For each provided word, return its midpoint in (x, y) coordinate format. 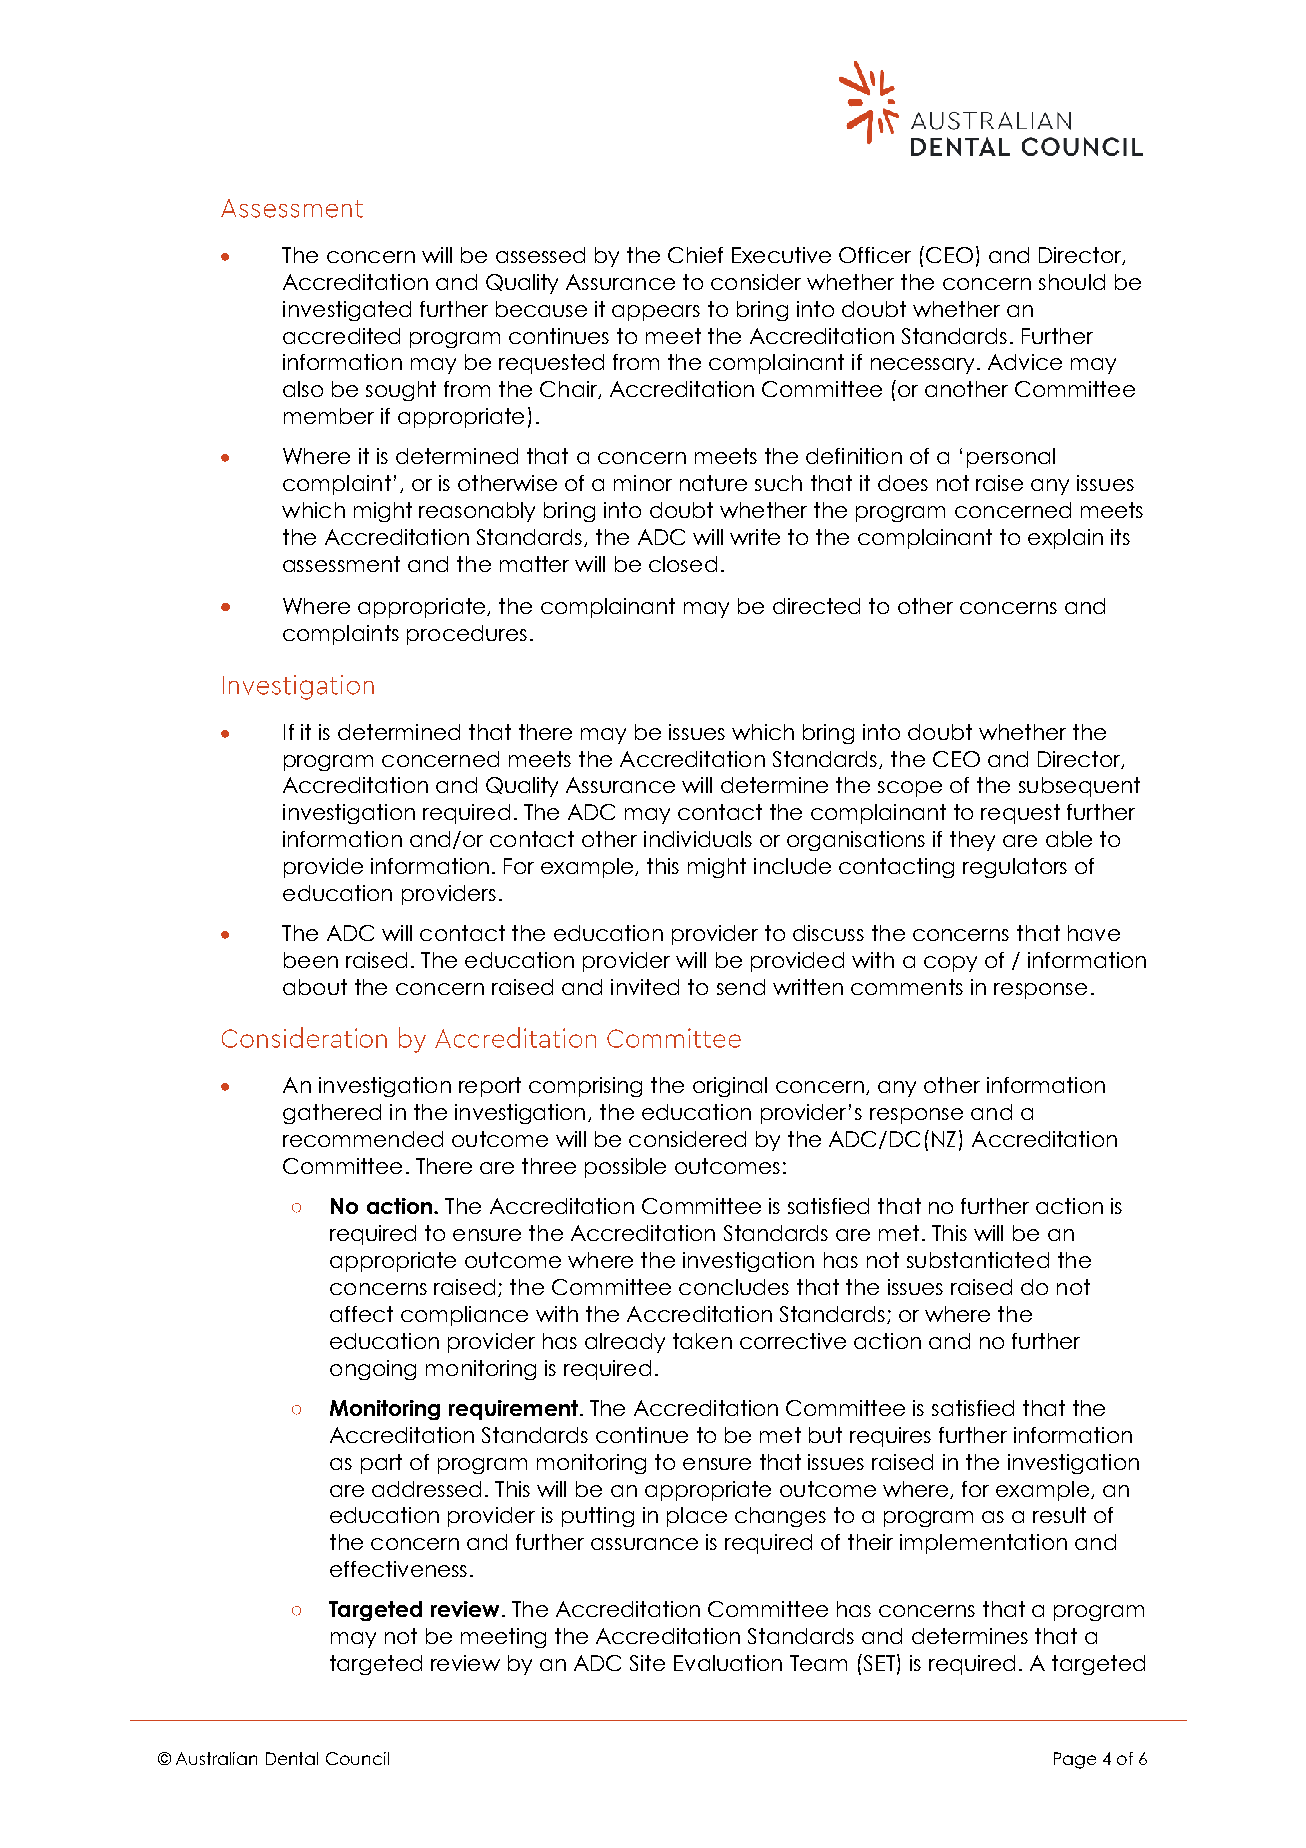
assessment (341, 564)
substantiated (978, 1260)
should (1072, 282)
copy (950, 964)
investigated (347, 311)
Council (357, 1758)
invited (645, 987)
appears (656, 313)
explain (1065, 539)
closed (683, 564)
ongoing (373, 1370)
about (315, 987)
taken (702, 1341)
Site (647, 1663)
